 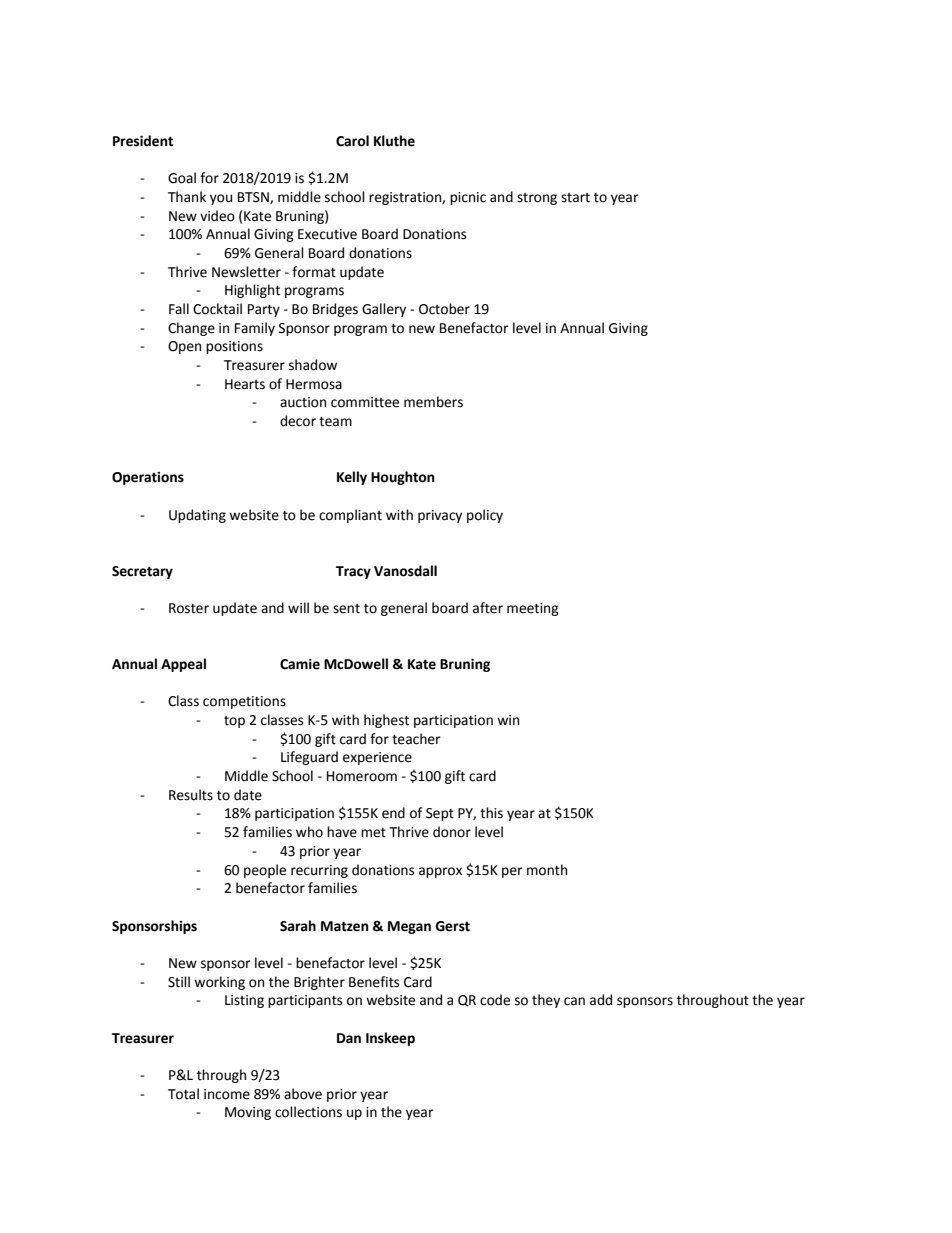 I want to click on Goal, so click(x=182, y=178).
